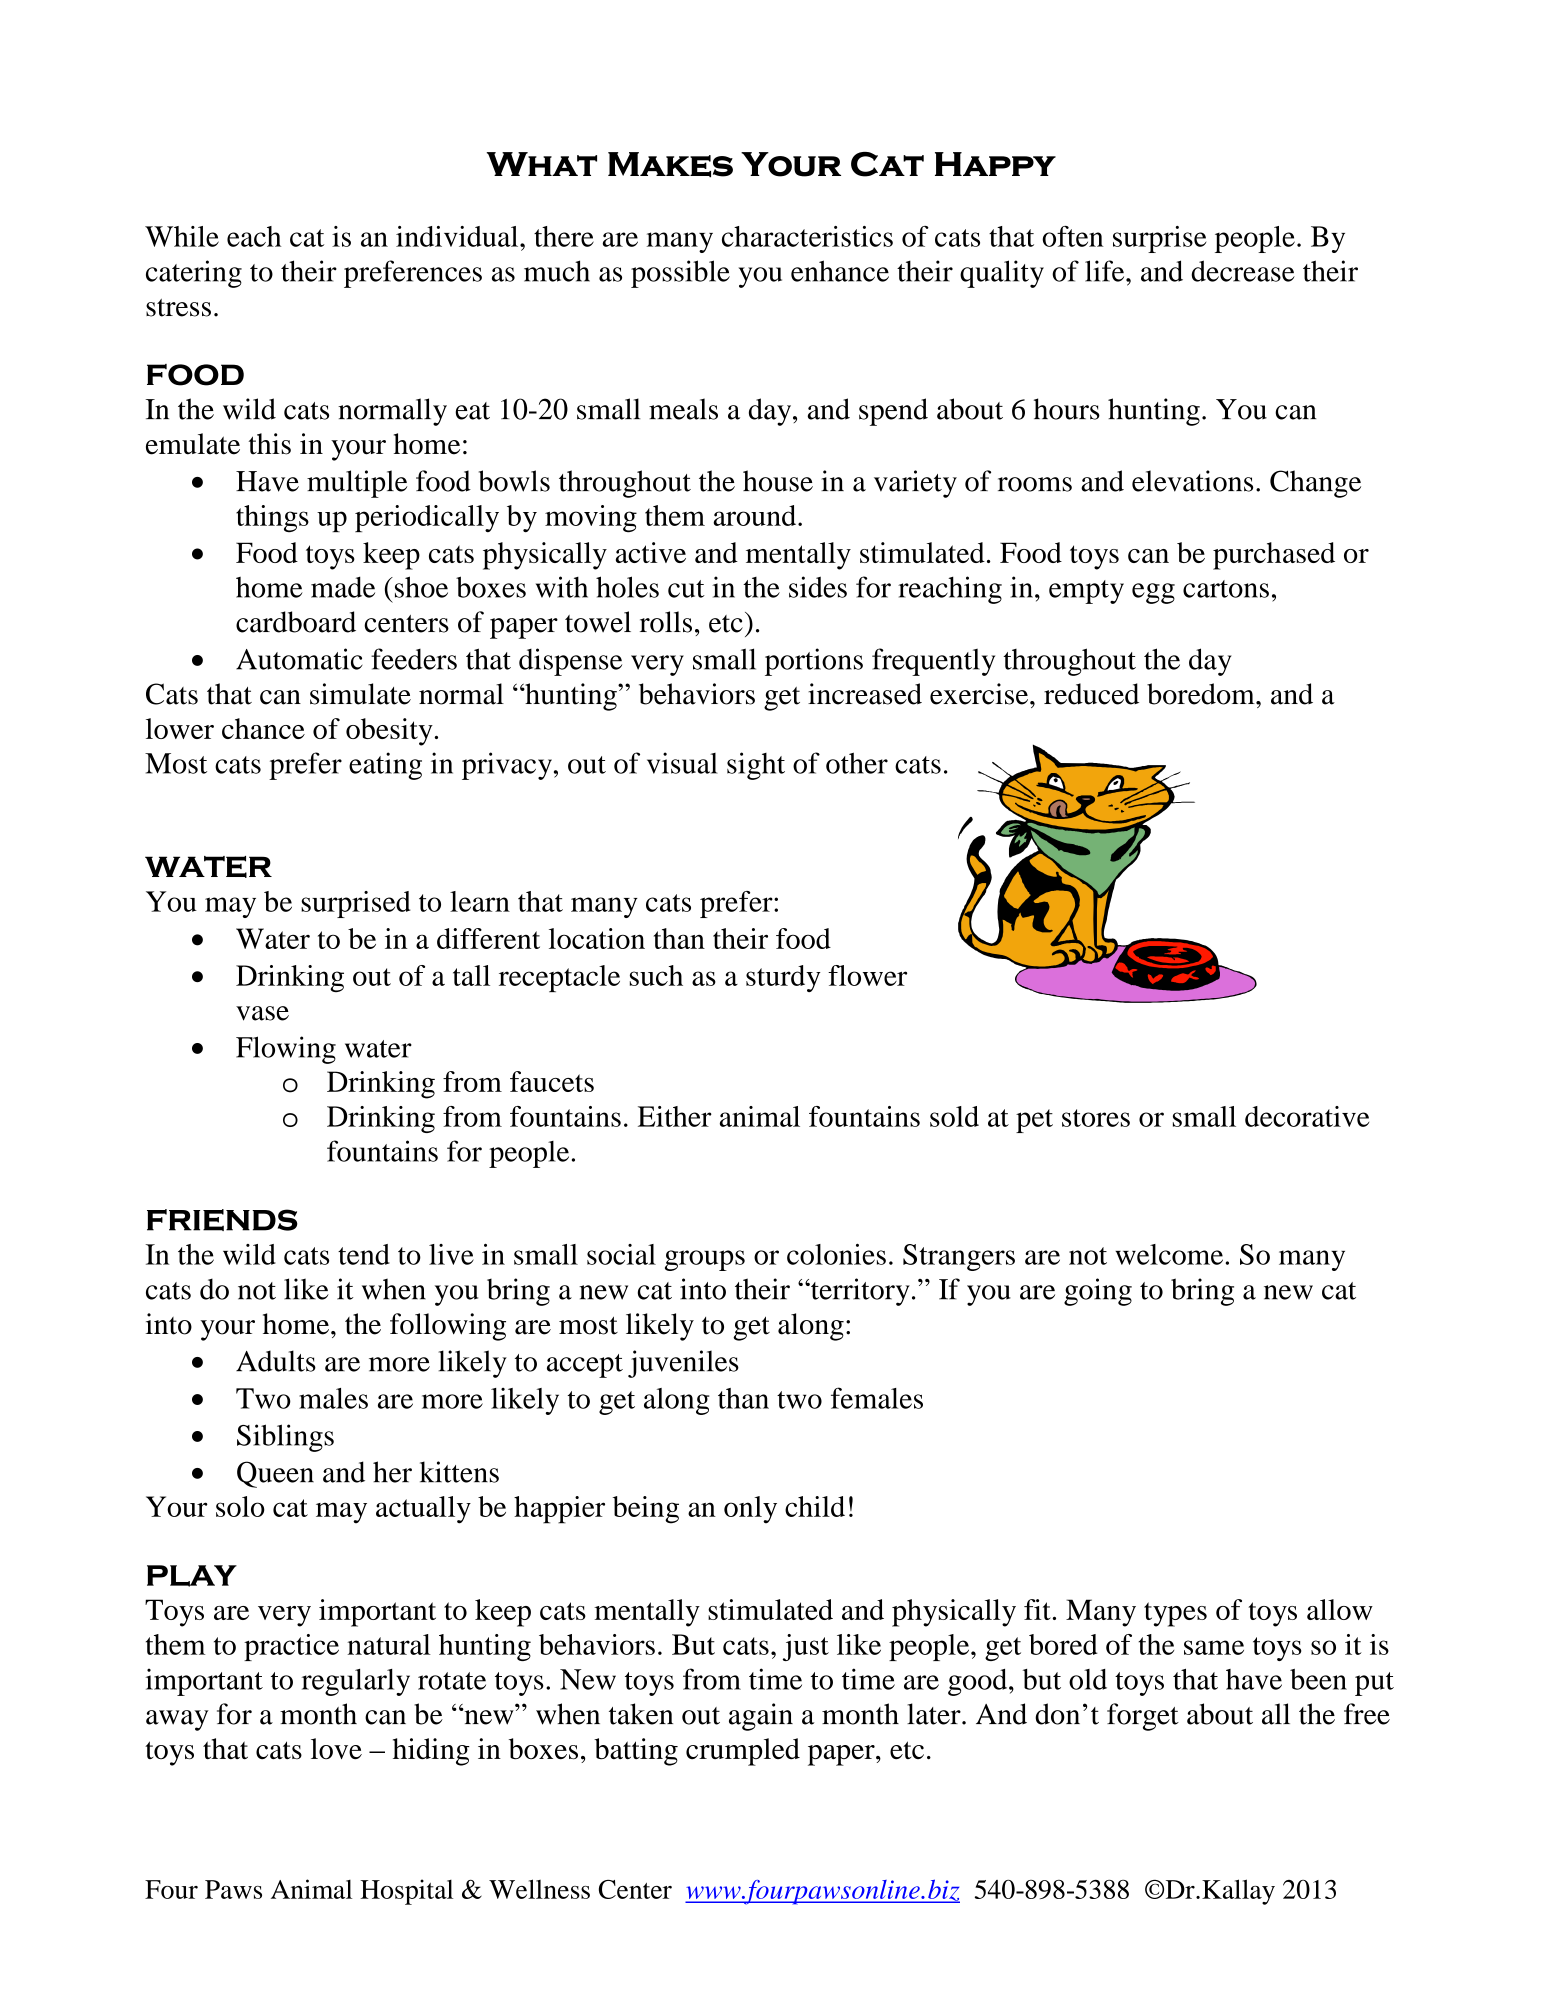 The height and width of the screenshot is (1996, 1542). Describe the element at coordinates (296, 622) in the screenshot. I see `cardboard` at that location.
